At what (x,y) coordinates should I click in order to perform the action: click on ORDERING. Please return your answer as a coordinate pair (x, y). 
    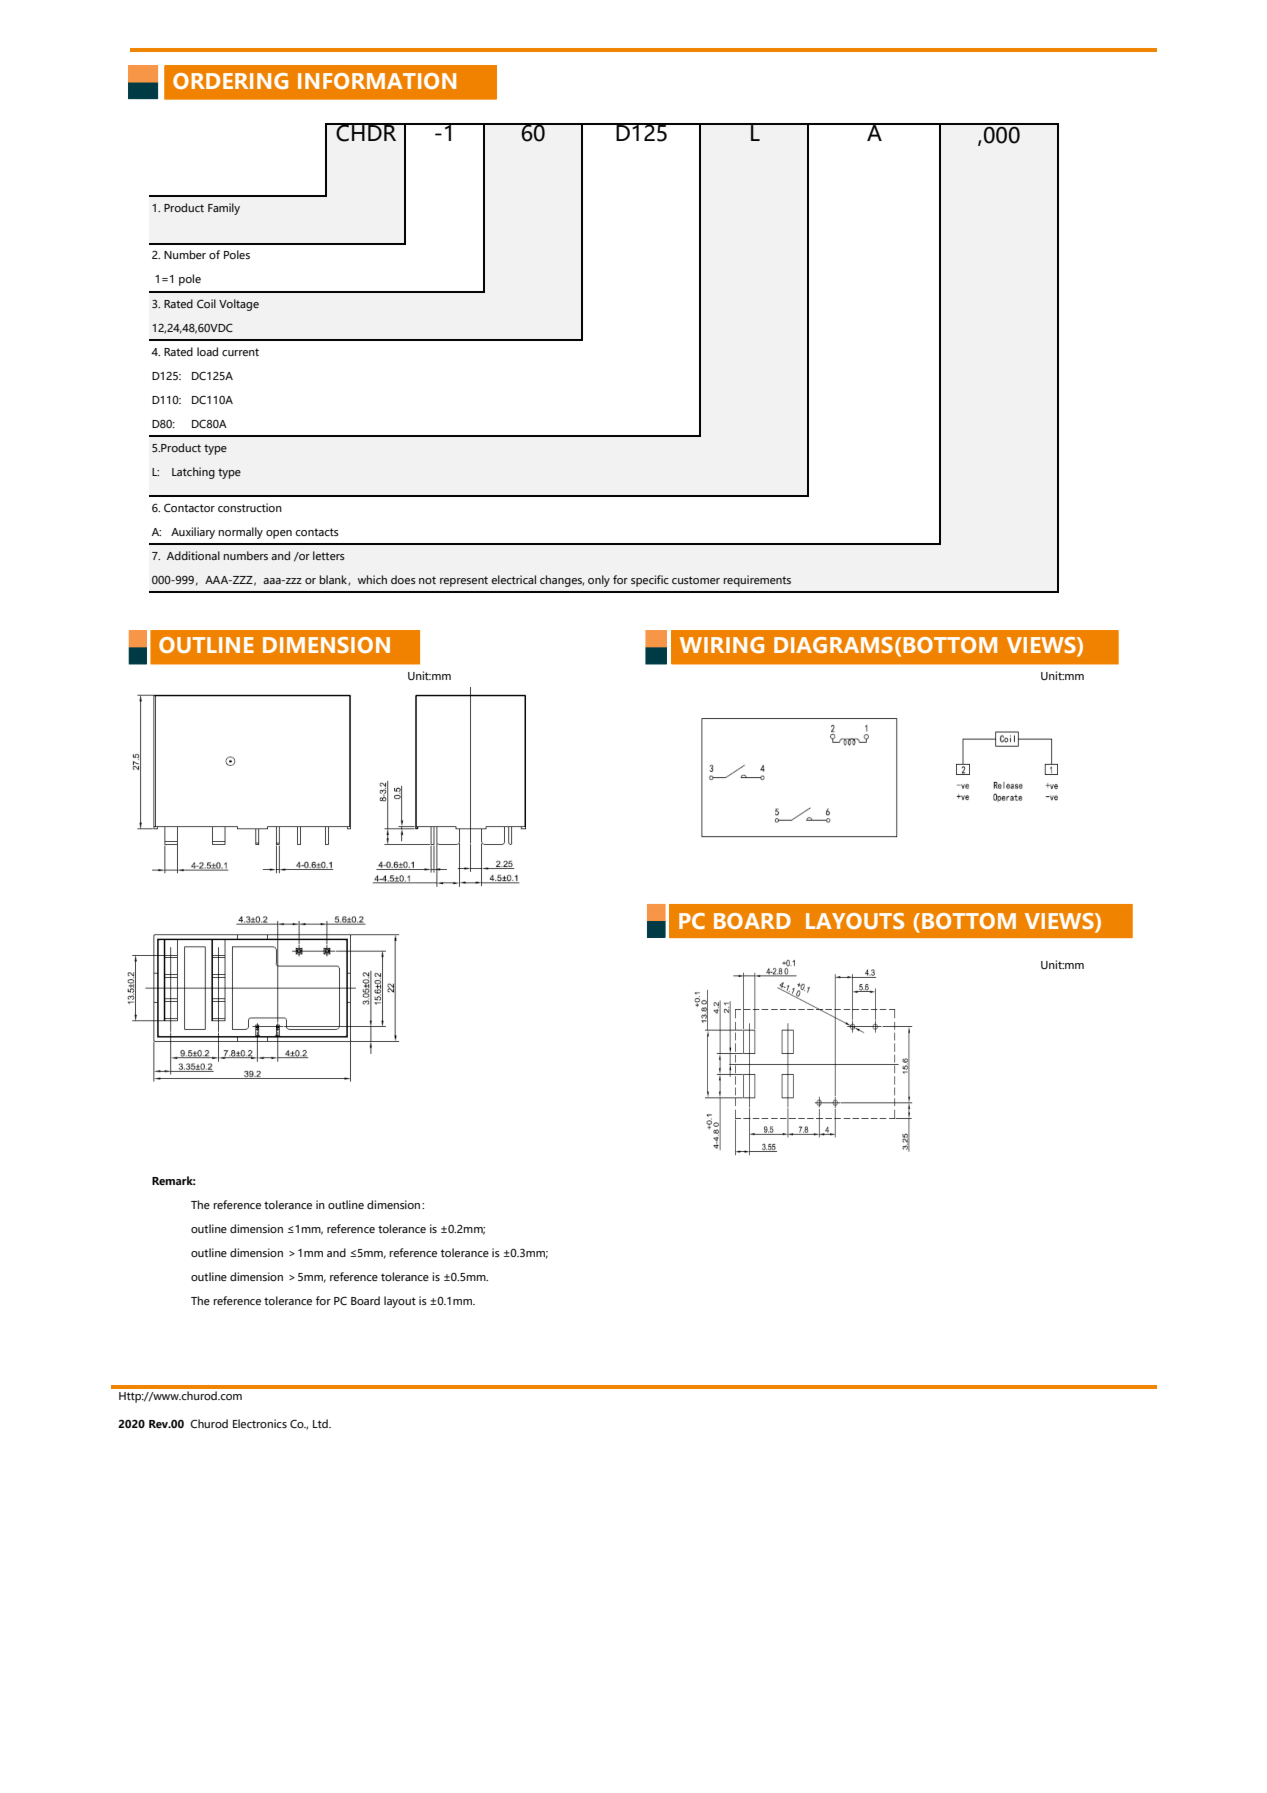
    Looking at the image, I should click on (230, 81).
